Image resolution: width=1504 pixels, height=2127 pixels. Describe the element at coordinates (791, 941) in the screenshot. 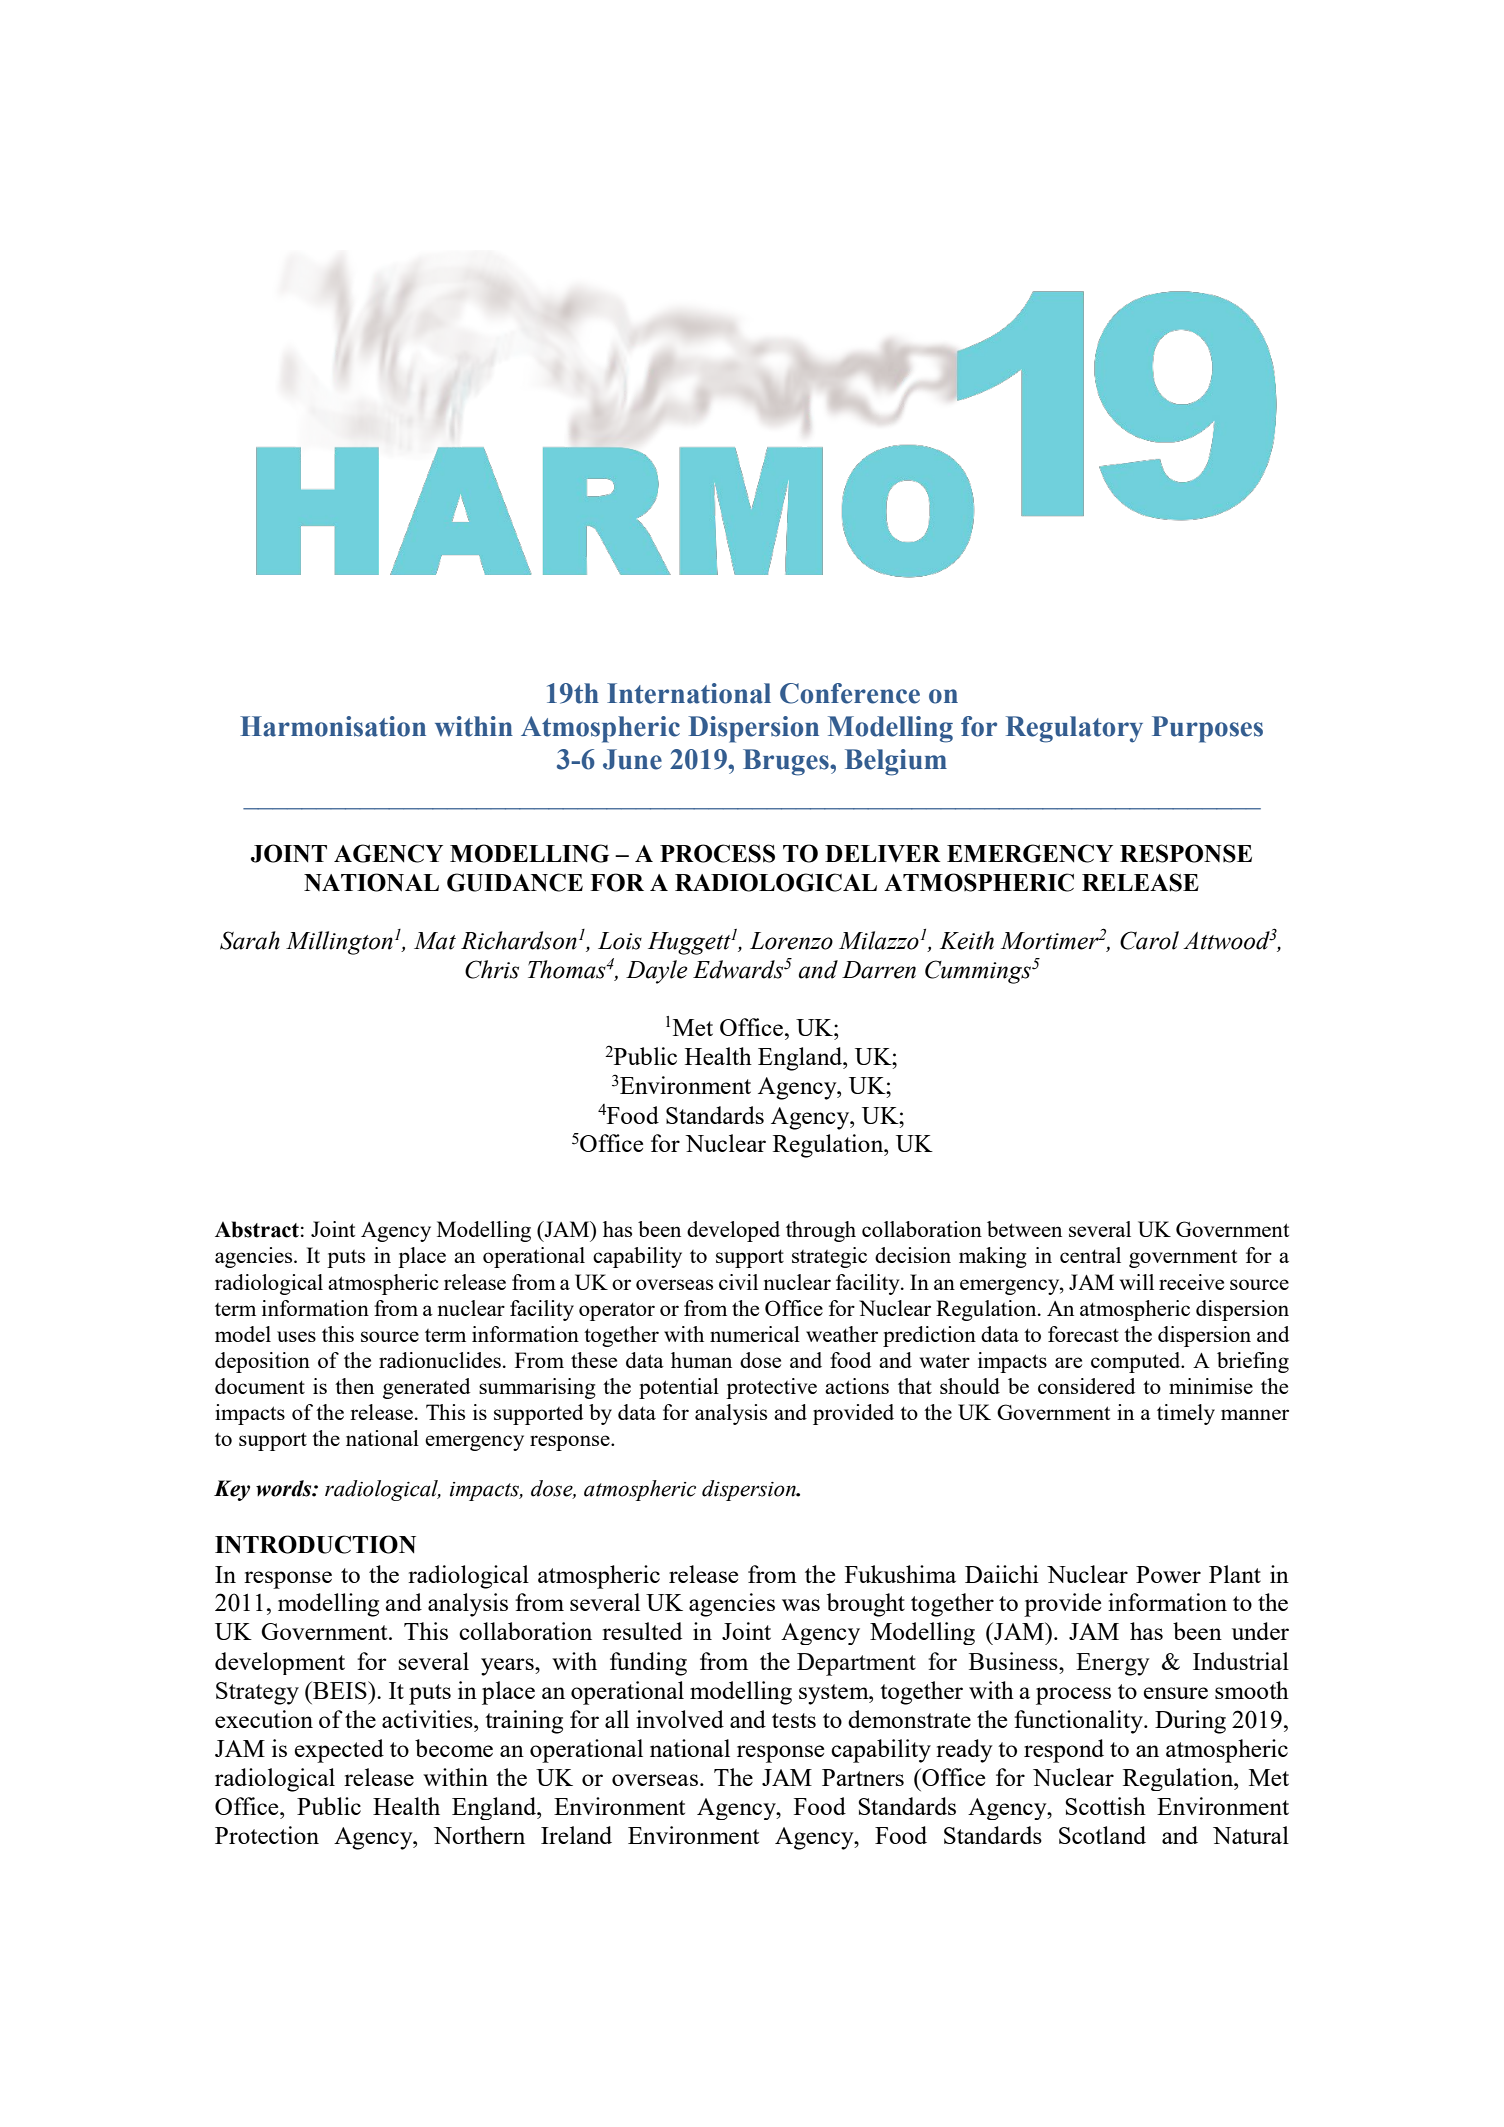

I see `Lorenzo` at that location.
